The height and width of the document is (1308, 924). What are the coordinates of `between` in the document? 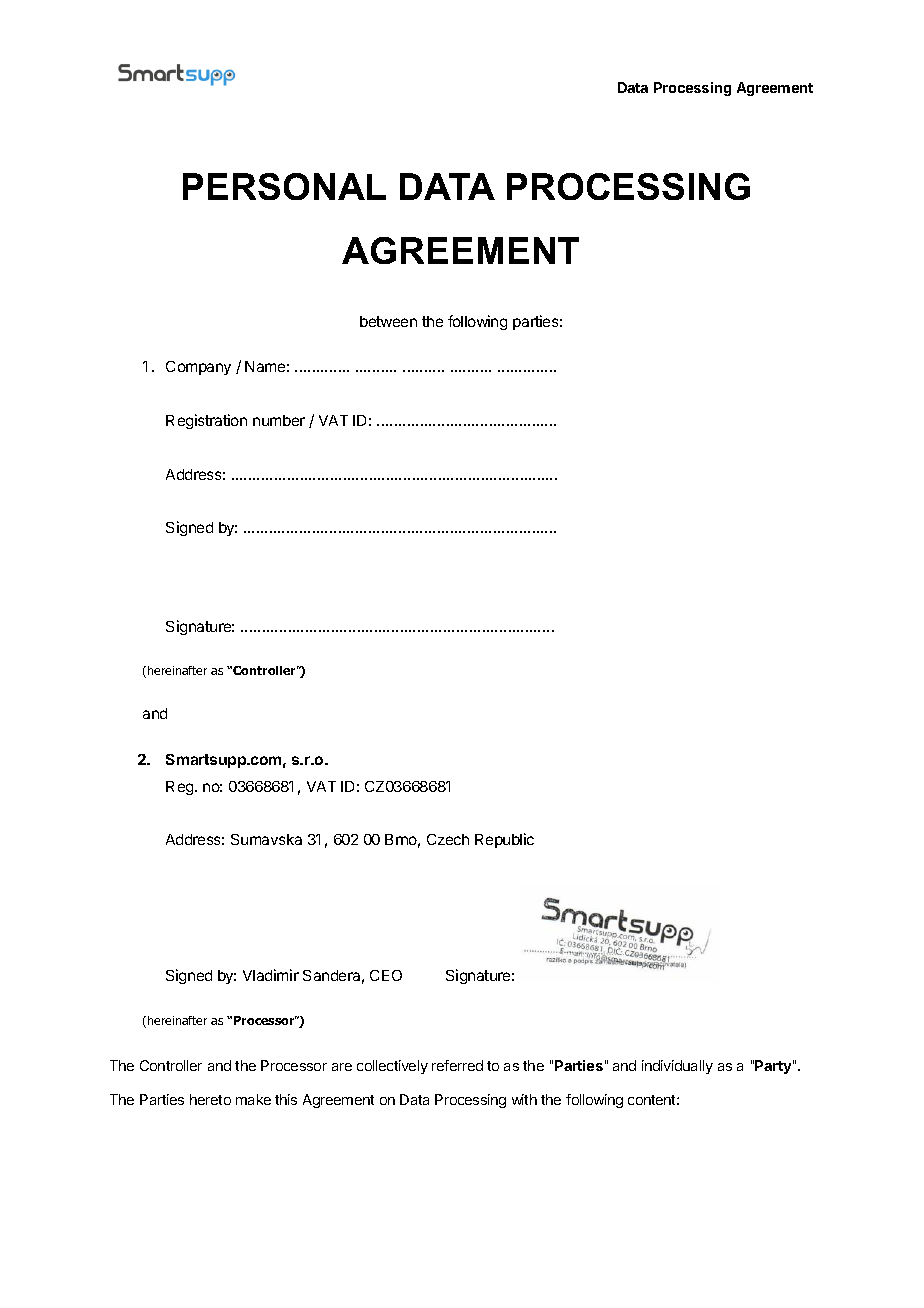 It's located at (388, 321).
